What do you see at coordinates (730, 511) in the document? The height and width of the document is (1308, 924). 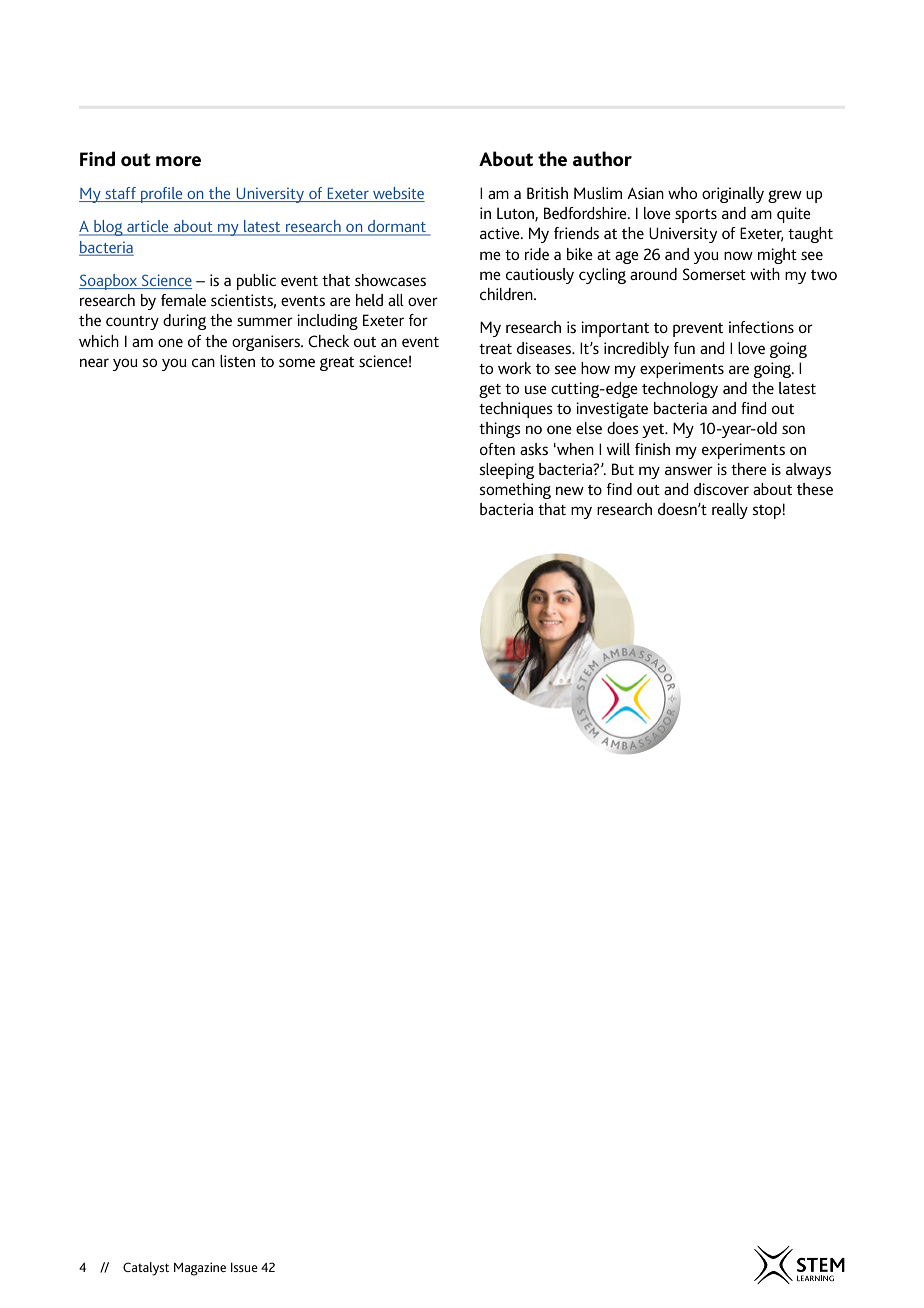 I see `really` at bounding box center [730, 511].
